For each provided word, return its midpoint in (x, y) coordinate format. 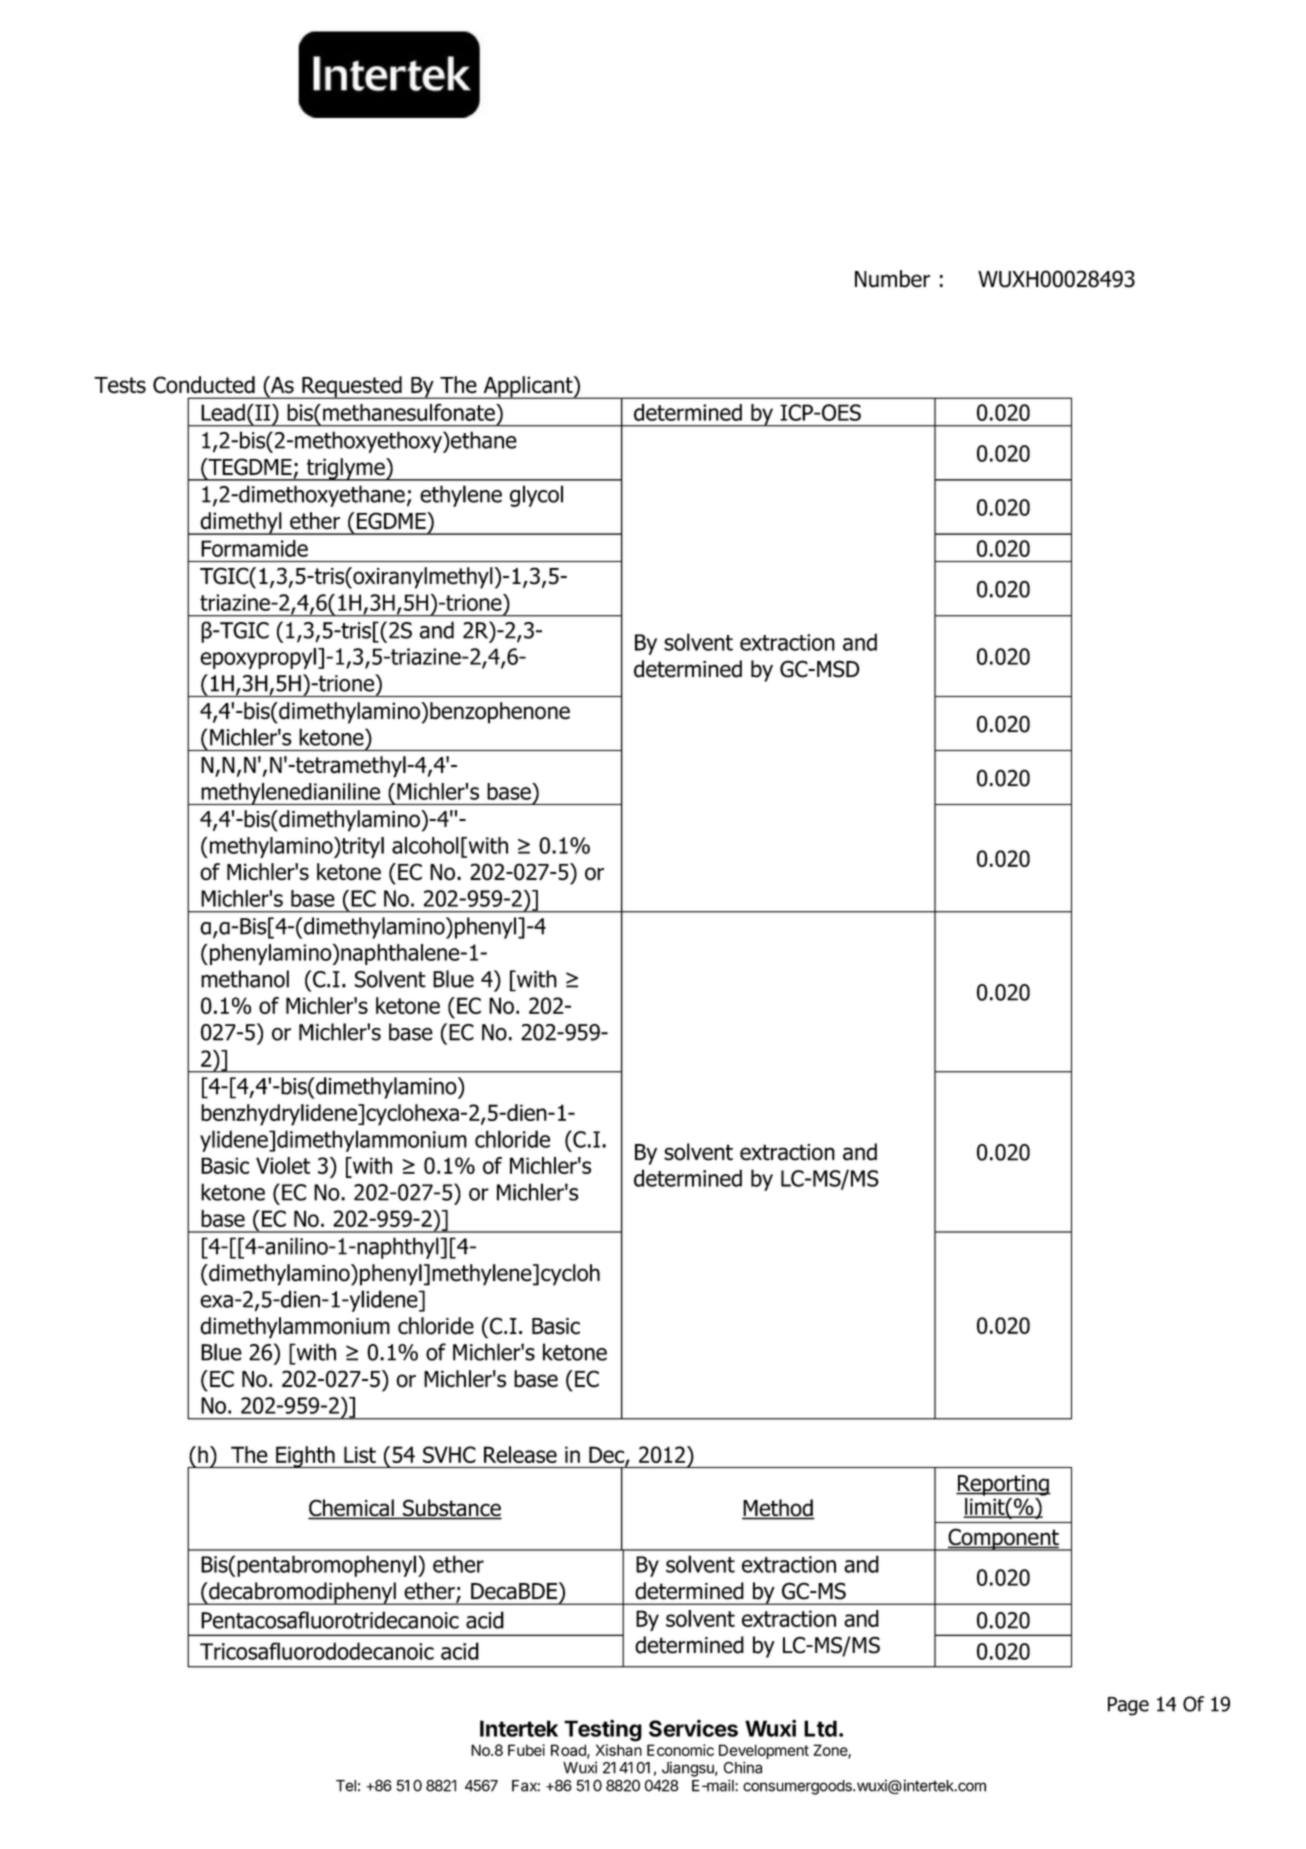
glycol (536, 496)
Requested (352, 387)
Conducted (204, 385)
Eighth (305, 1457)
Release (520, 1454)
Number (892, 279)
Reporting (1003, 1485)
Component (1003, 1539)
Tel (346, 1786)
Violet (283, 1165)
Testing (603, 1730)
